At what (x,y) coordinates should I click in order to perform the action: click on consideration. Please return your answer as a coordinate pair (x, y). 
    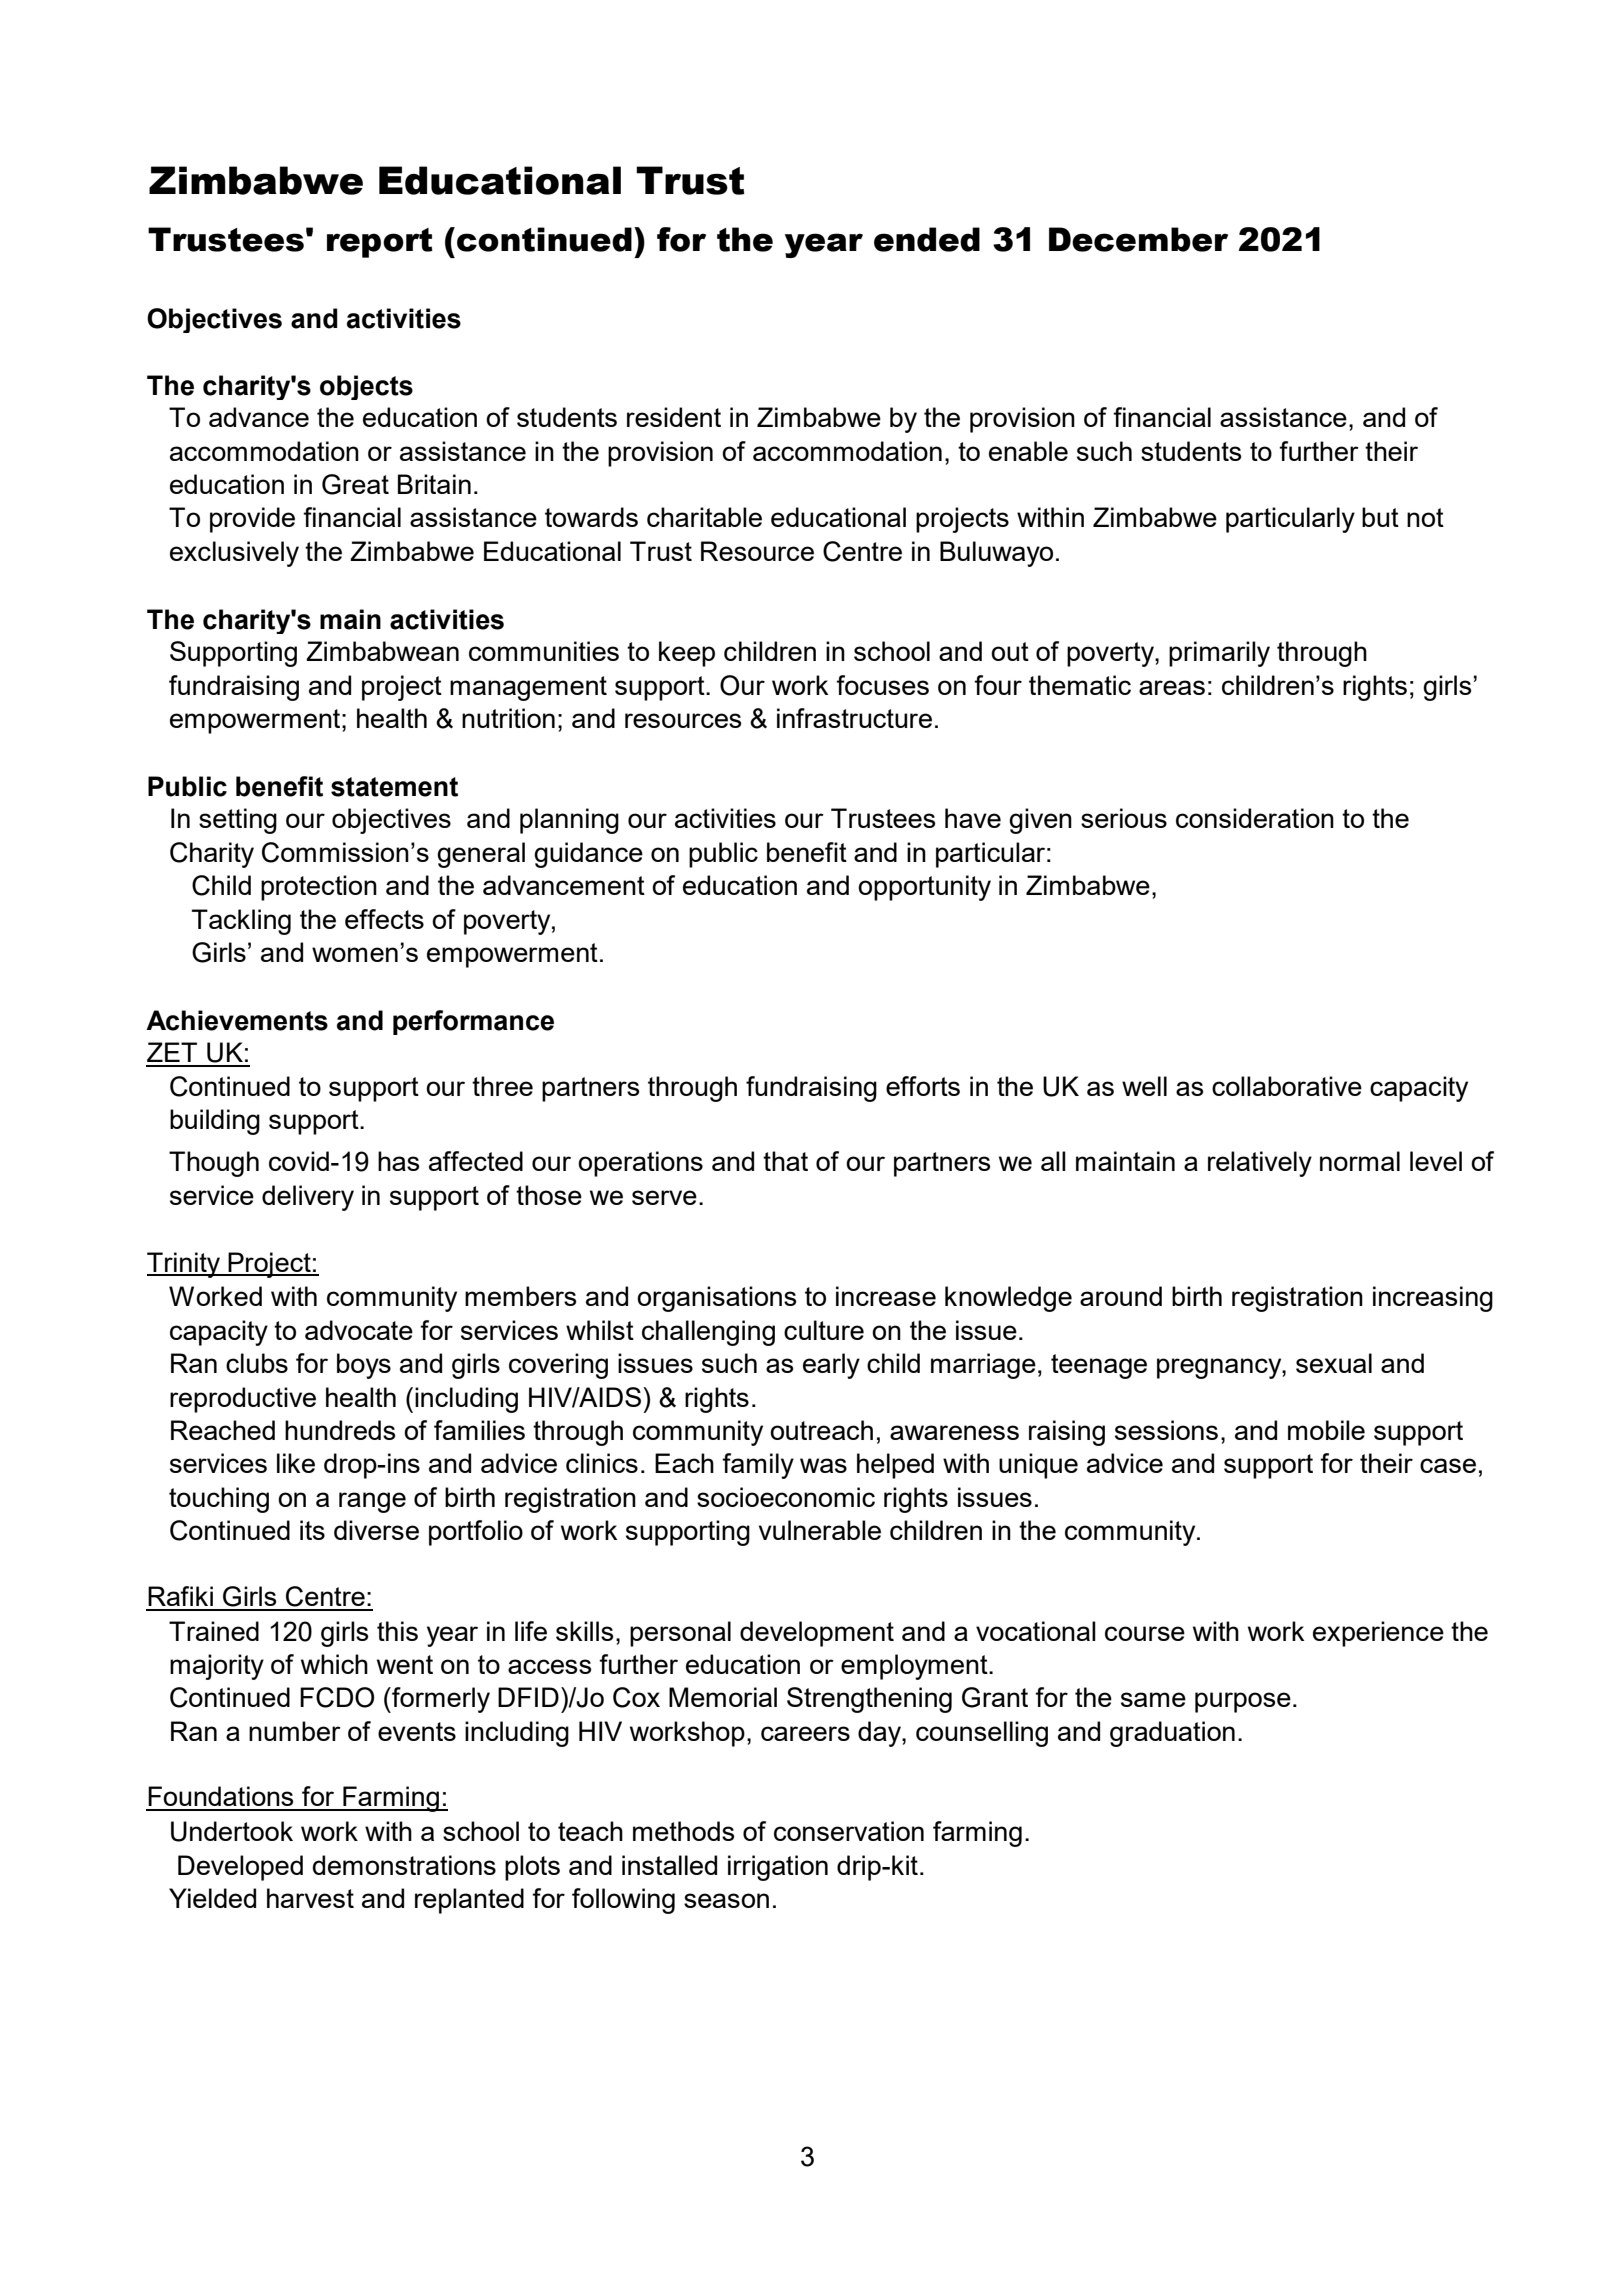
    Looking at the image, I should click on (1255, 818).
